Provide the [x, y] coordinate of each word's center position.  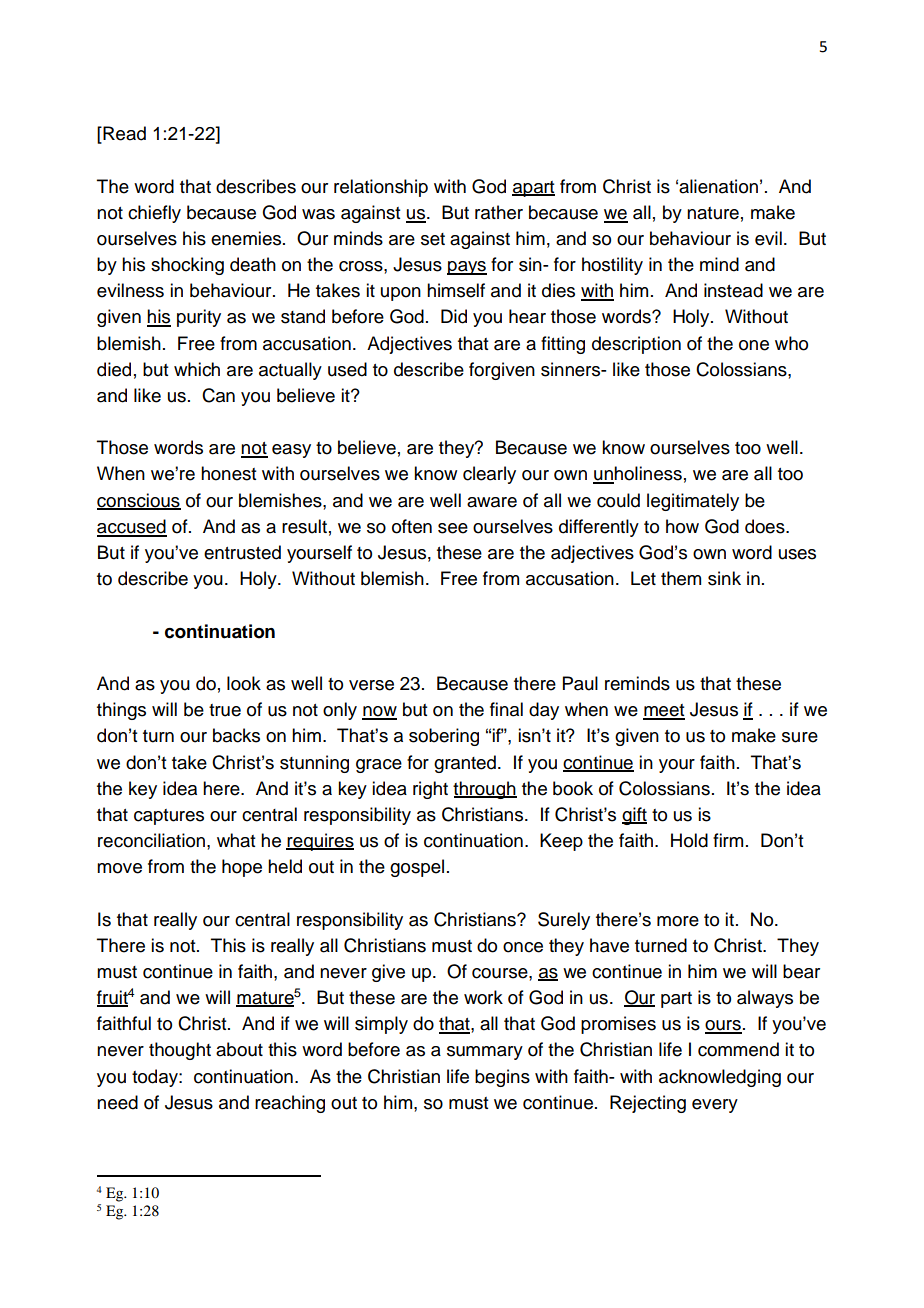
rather [499, 212]
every [715, 1106]
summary [485, 1053]
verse [371, 685]
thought [180, 1051]
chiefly [154, 214]
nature [713, 213]
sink [724, 578]
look [244, 683]
